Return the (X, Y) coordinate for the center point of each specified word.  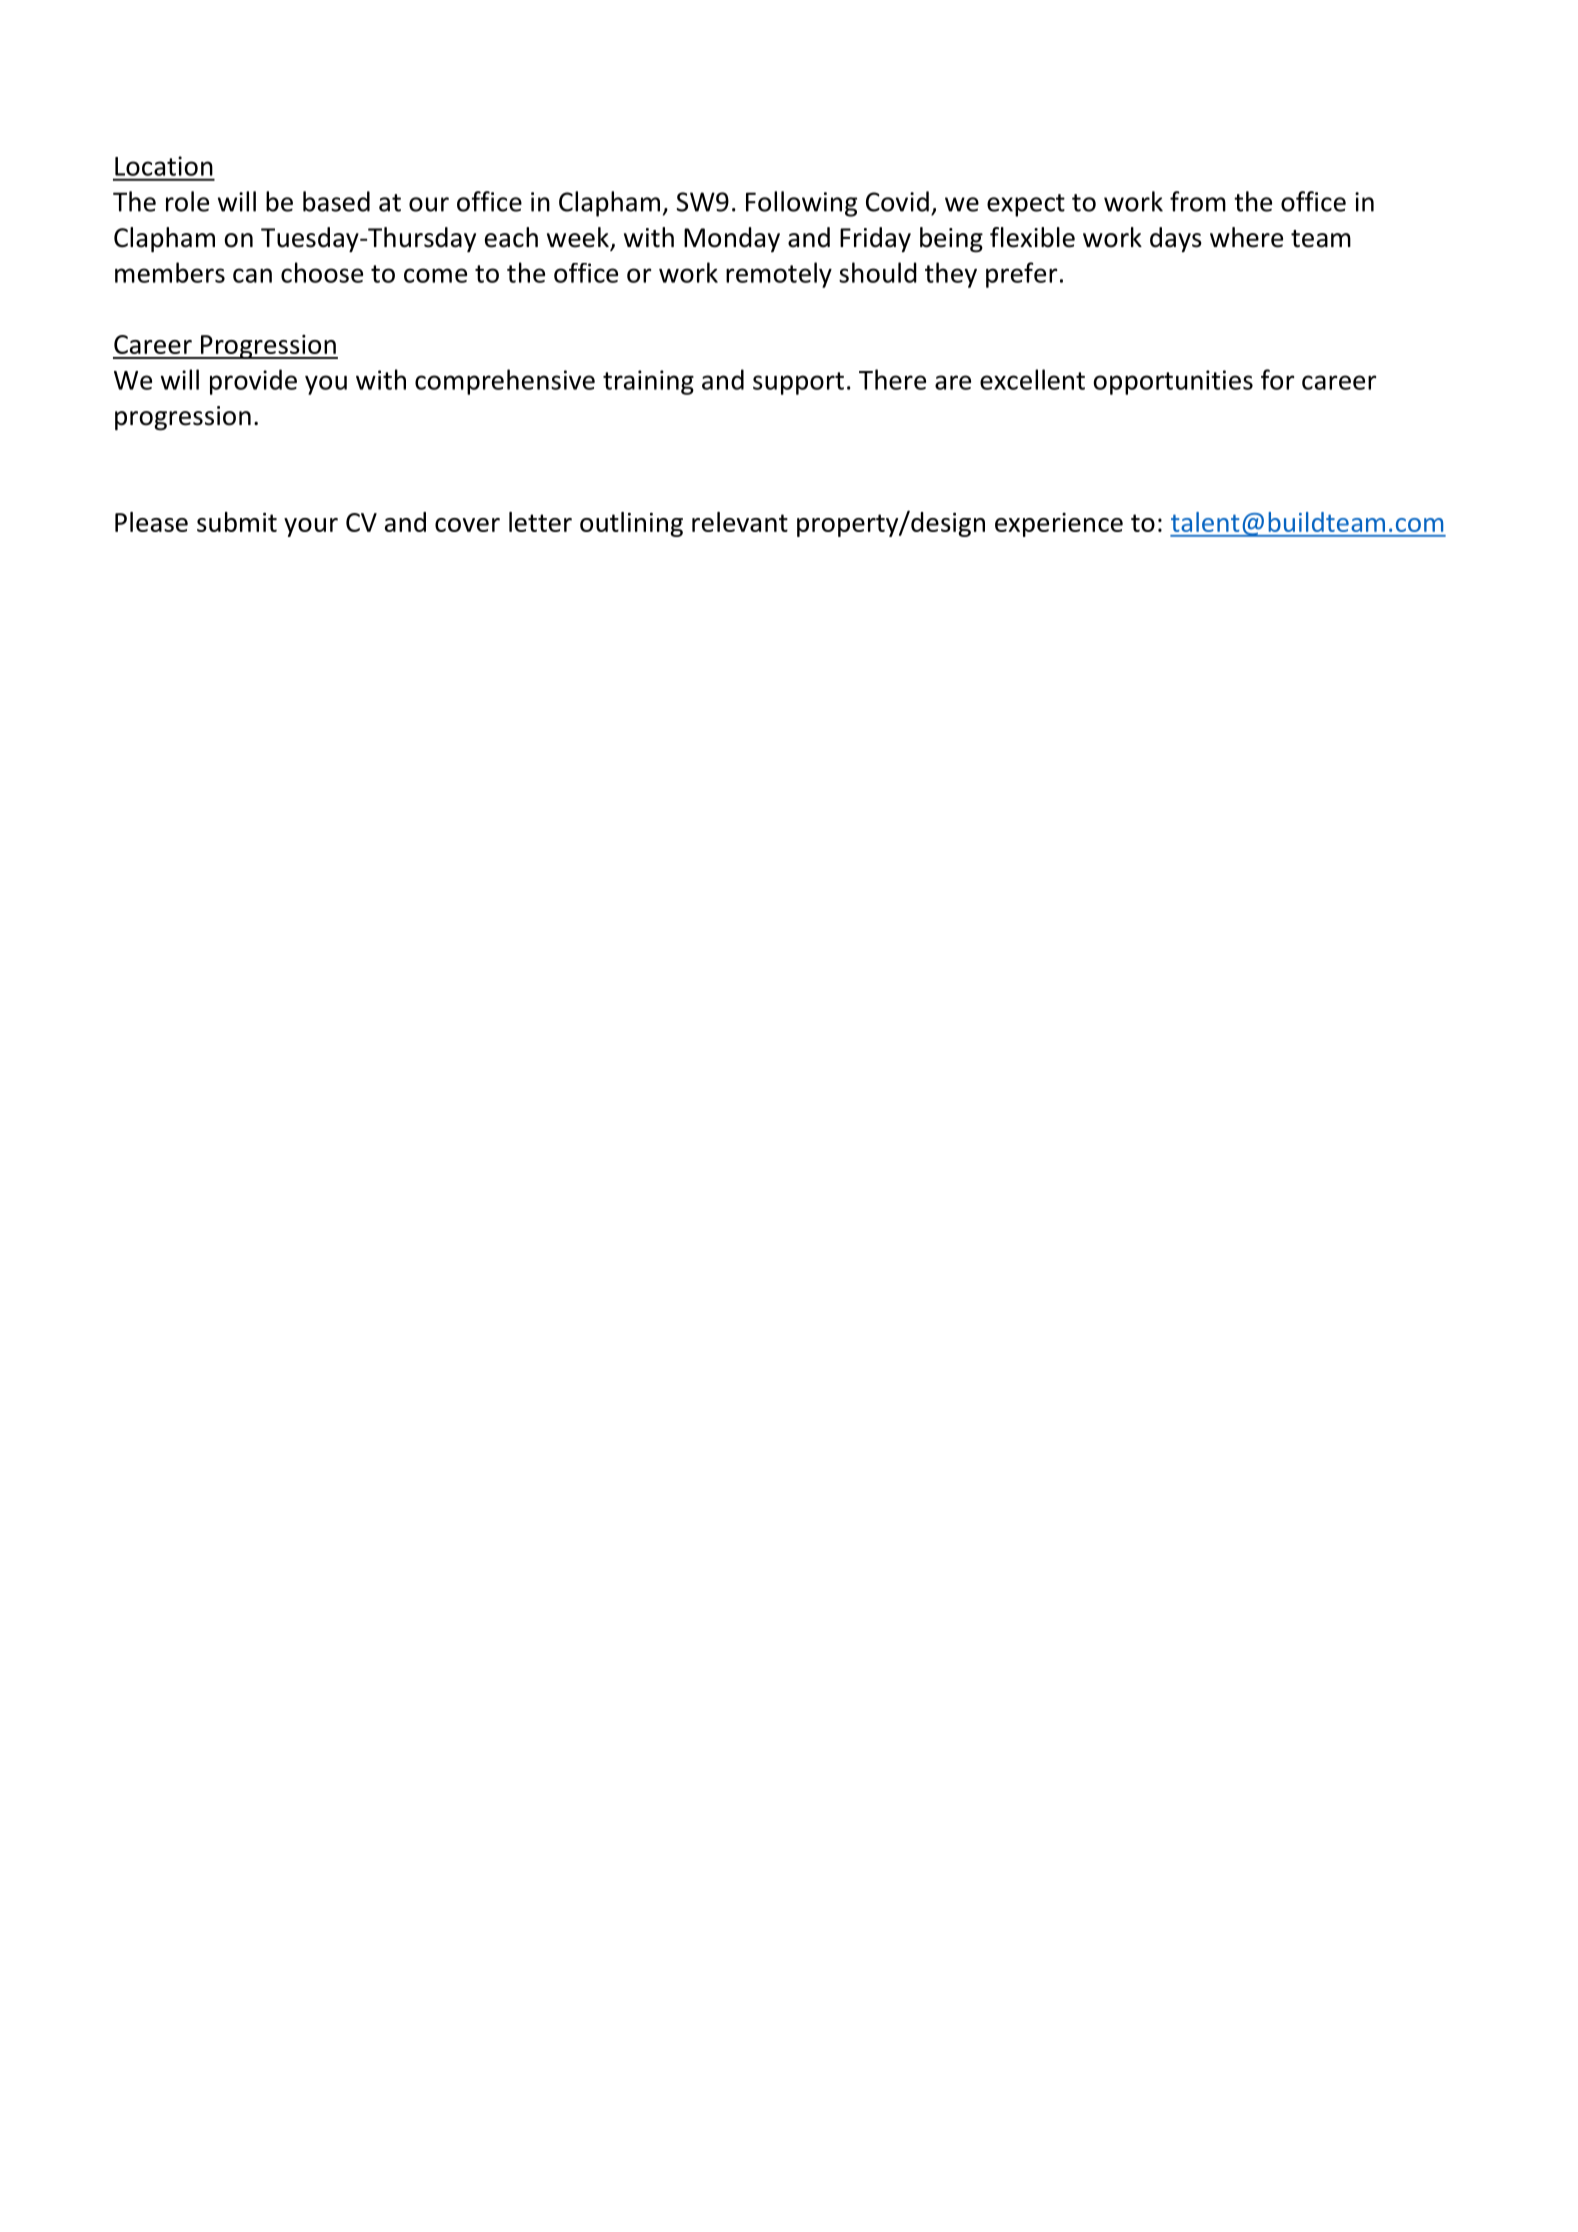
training (648, 382)
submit (237, 522)
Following (801, 204)
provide (253, 382)
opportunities (1173, 382)
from (1198, 201)
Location (164, 166)
